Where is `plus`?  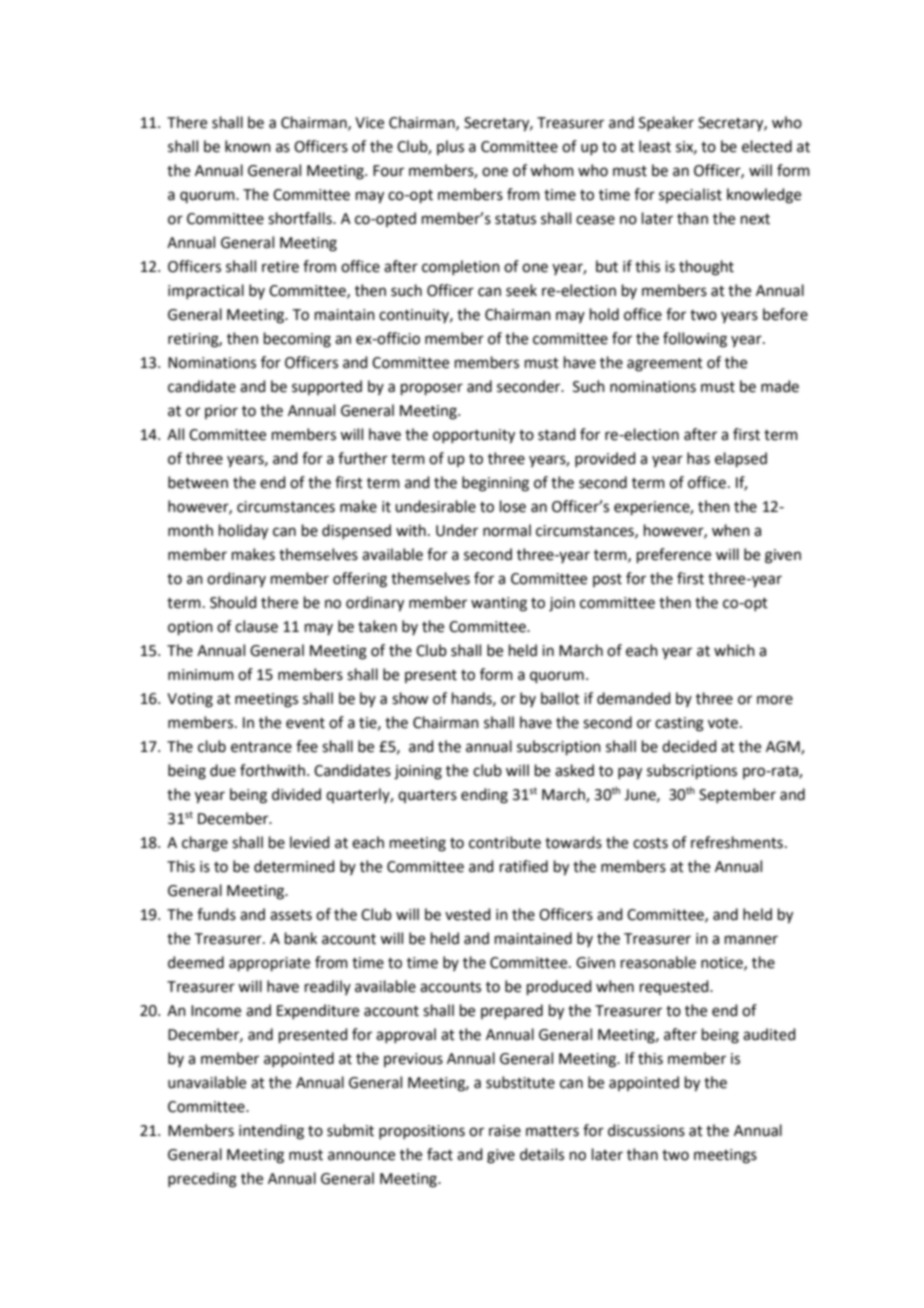
plus is located at coordinates (450, 147).
